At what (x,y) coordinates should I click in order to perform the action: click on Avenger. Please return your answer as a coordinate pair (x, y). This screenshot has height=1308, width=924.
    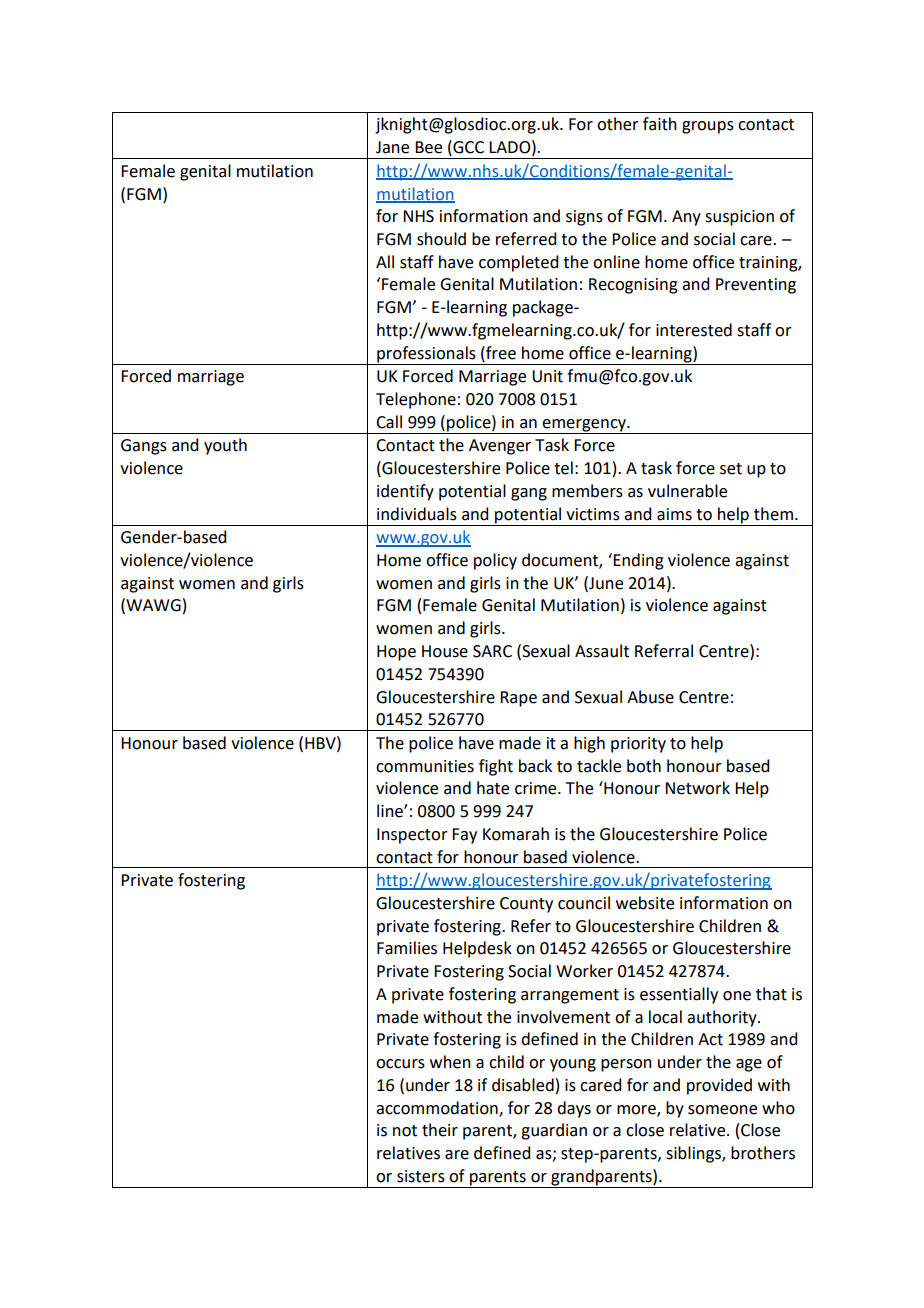
    Looking at the image, I should click on (500, 447).
